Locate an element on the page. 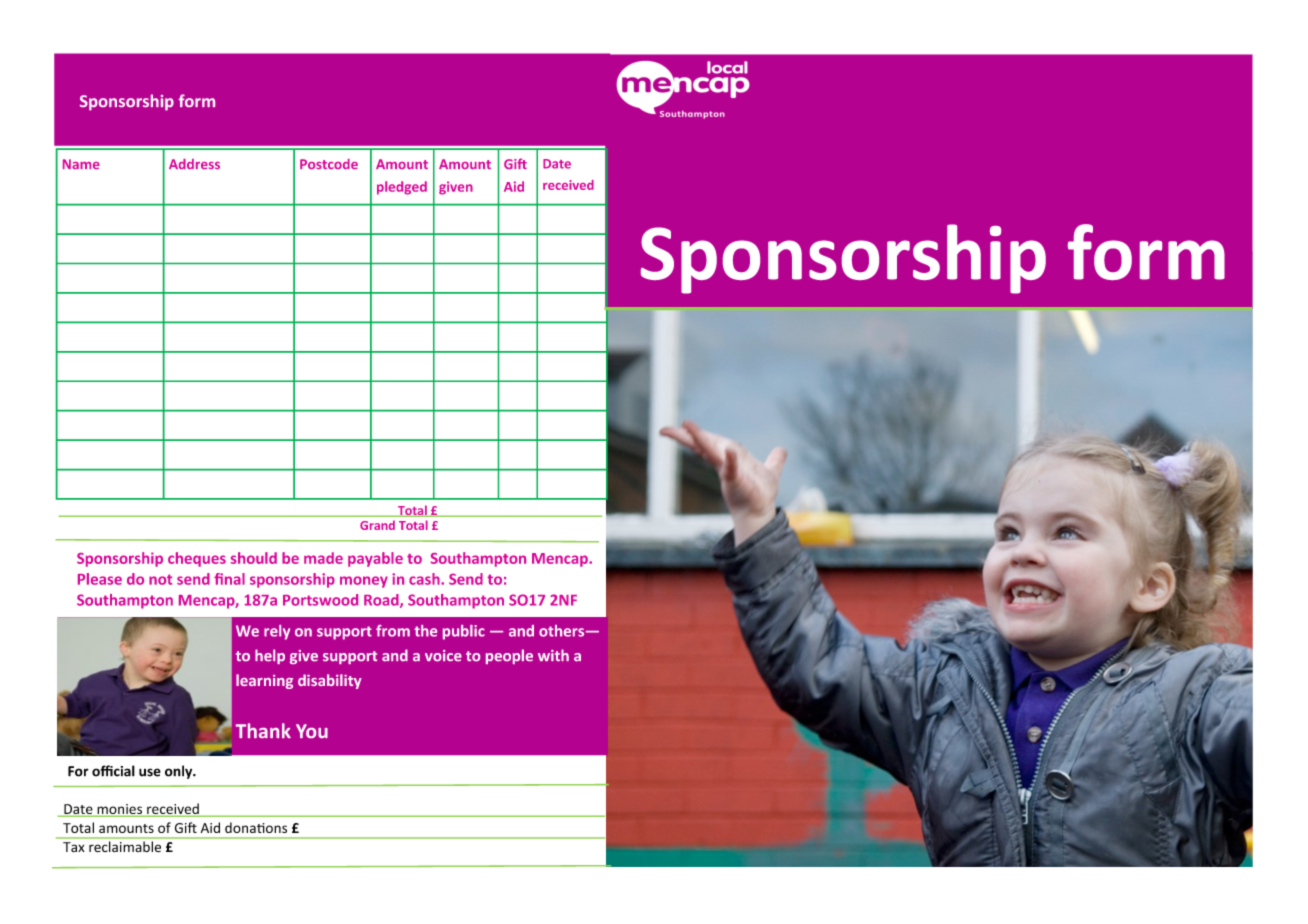  Grand is located at coordinates (377, 525).
